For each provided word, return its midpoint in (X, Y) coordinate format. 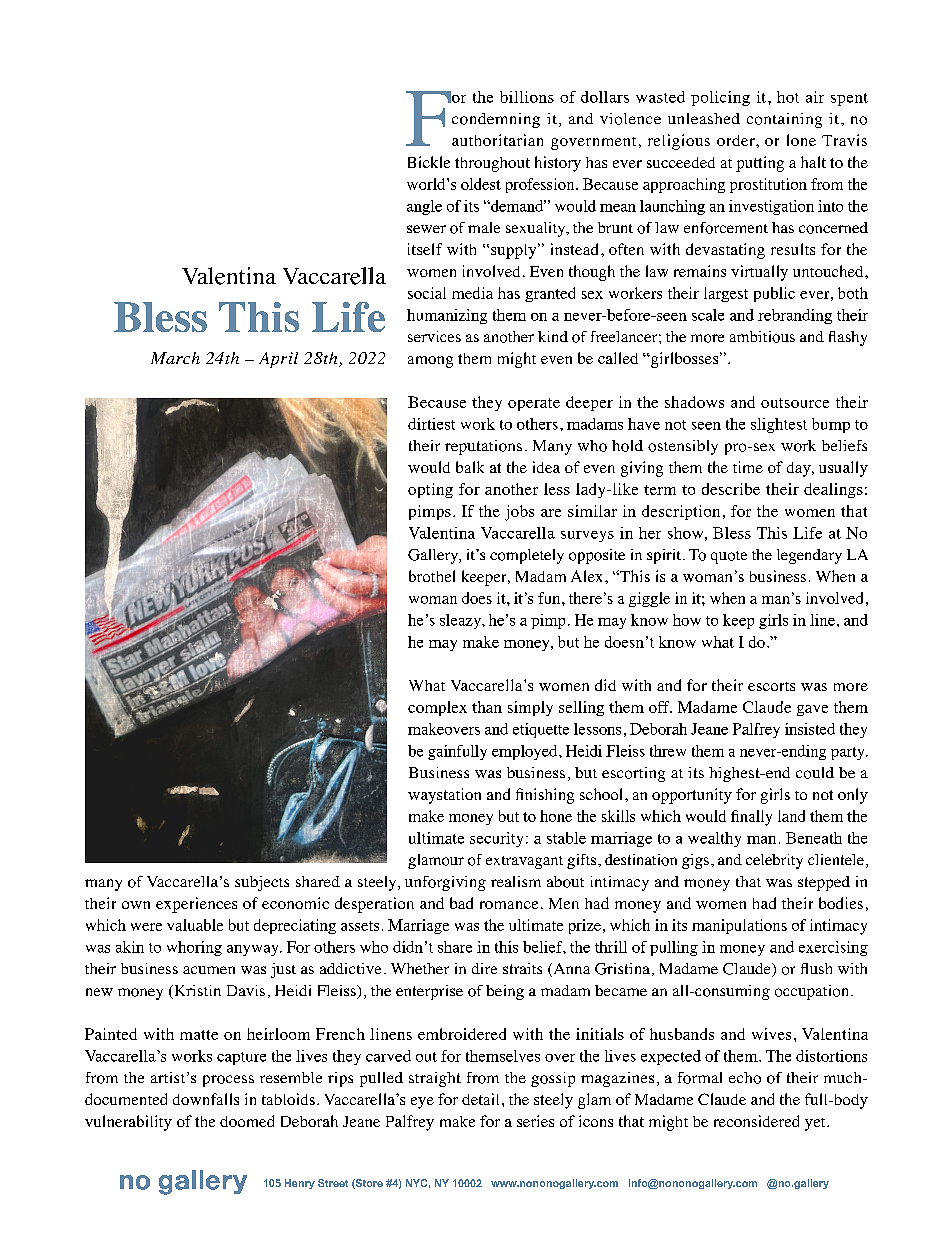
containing (784, 120)
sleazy (462, 621)
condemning (496, 120)
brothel (432, 576)
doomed (247, 1121)
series (535, 1121)
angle (424, 207)
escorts (771, 686)
